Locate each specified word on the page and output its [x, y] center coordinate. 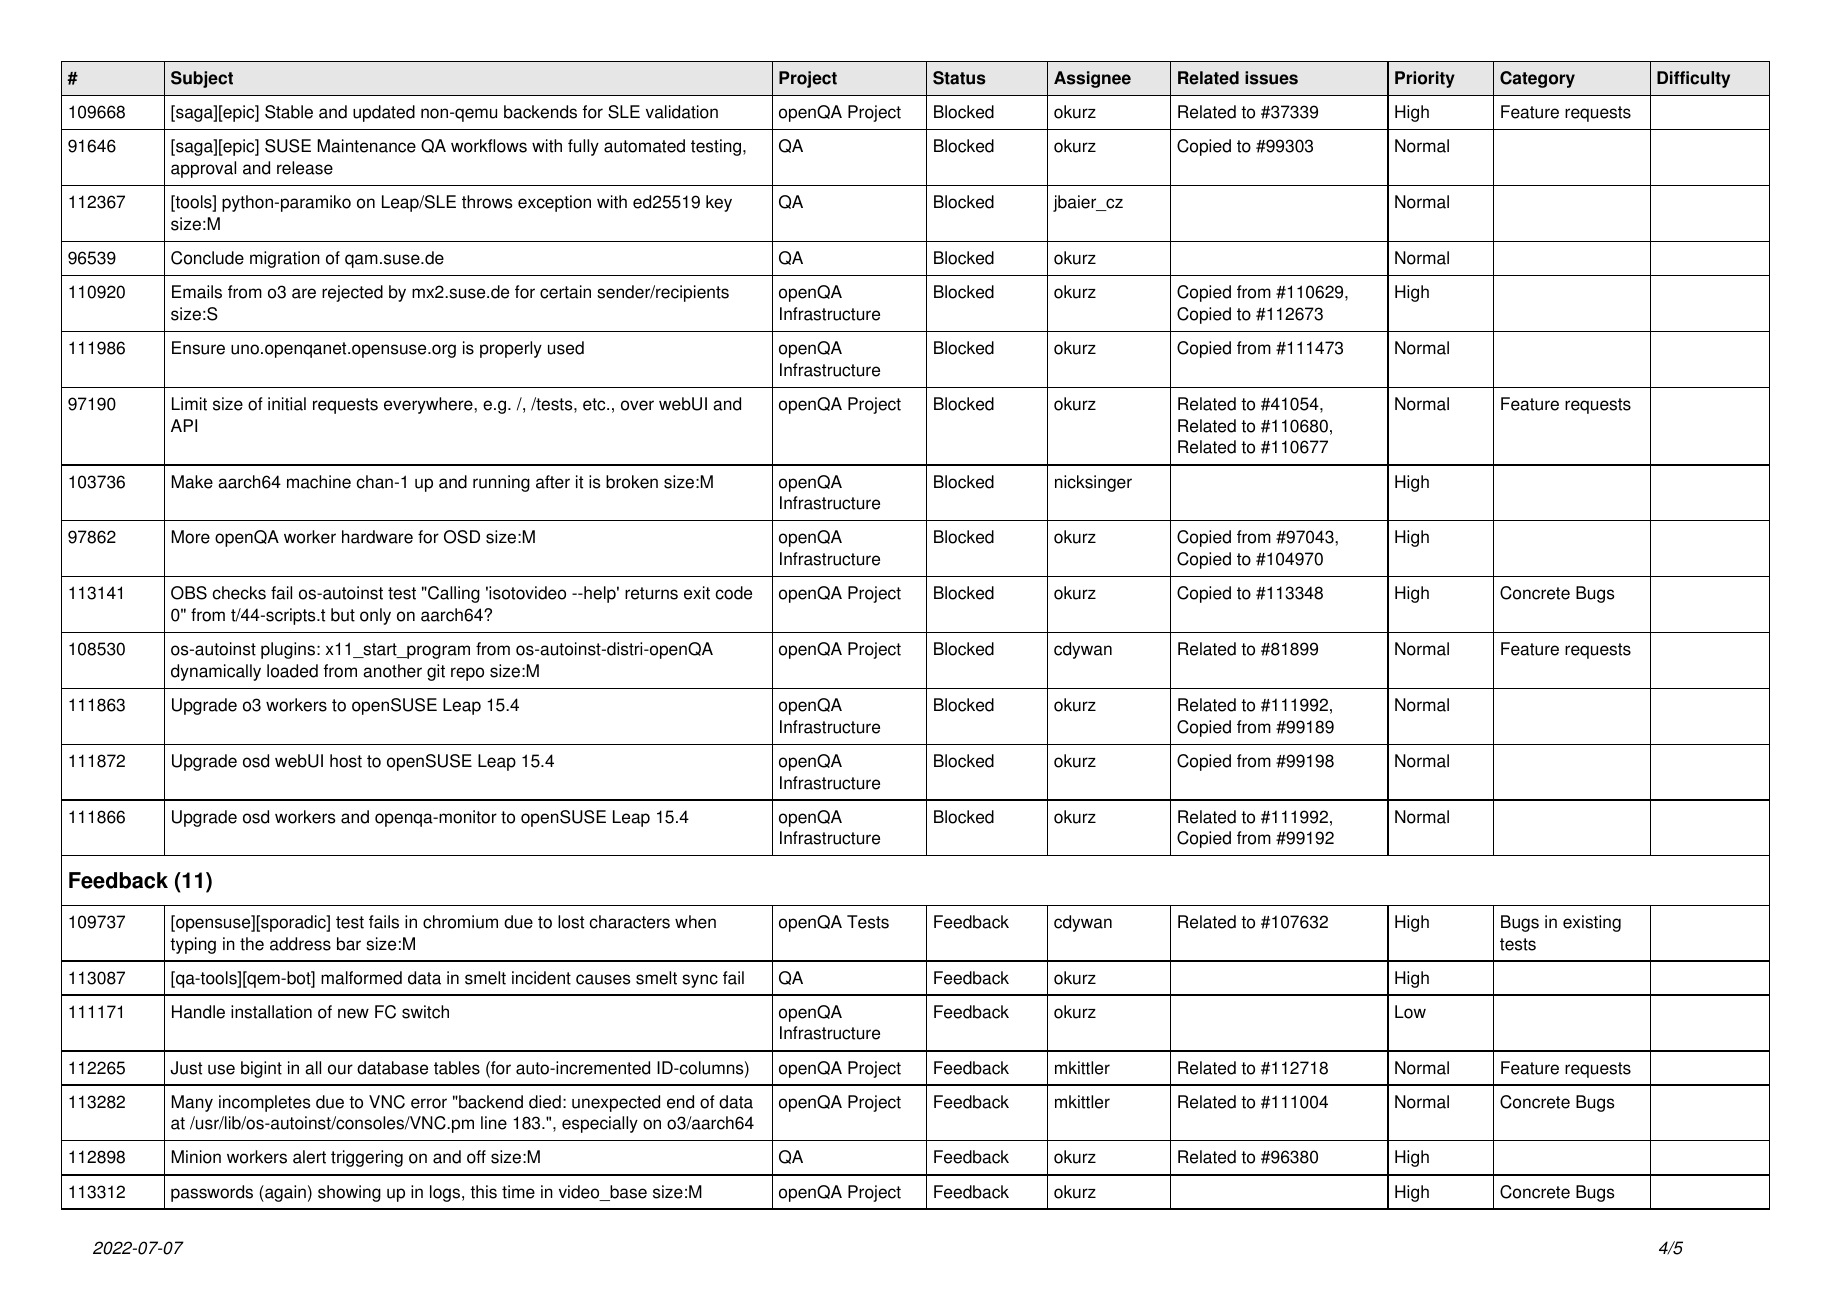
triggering [367, 1158]
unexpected [616, 1103]
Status [959, 78]
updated [384, 113]
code [734, 593]
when [695, 922]
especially [600, 1124]
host [346, 761]
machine [319, 482]
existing [1592, 923]
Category [1537, 79]
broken [632, 482]
